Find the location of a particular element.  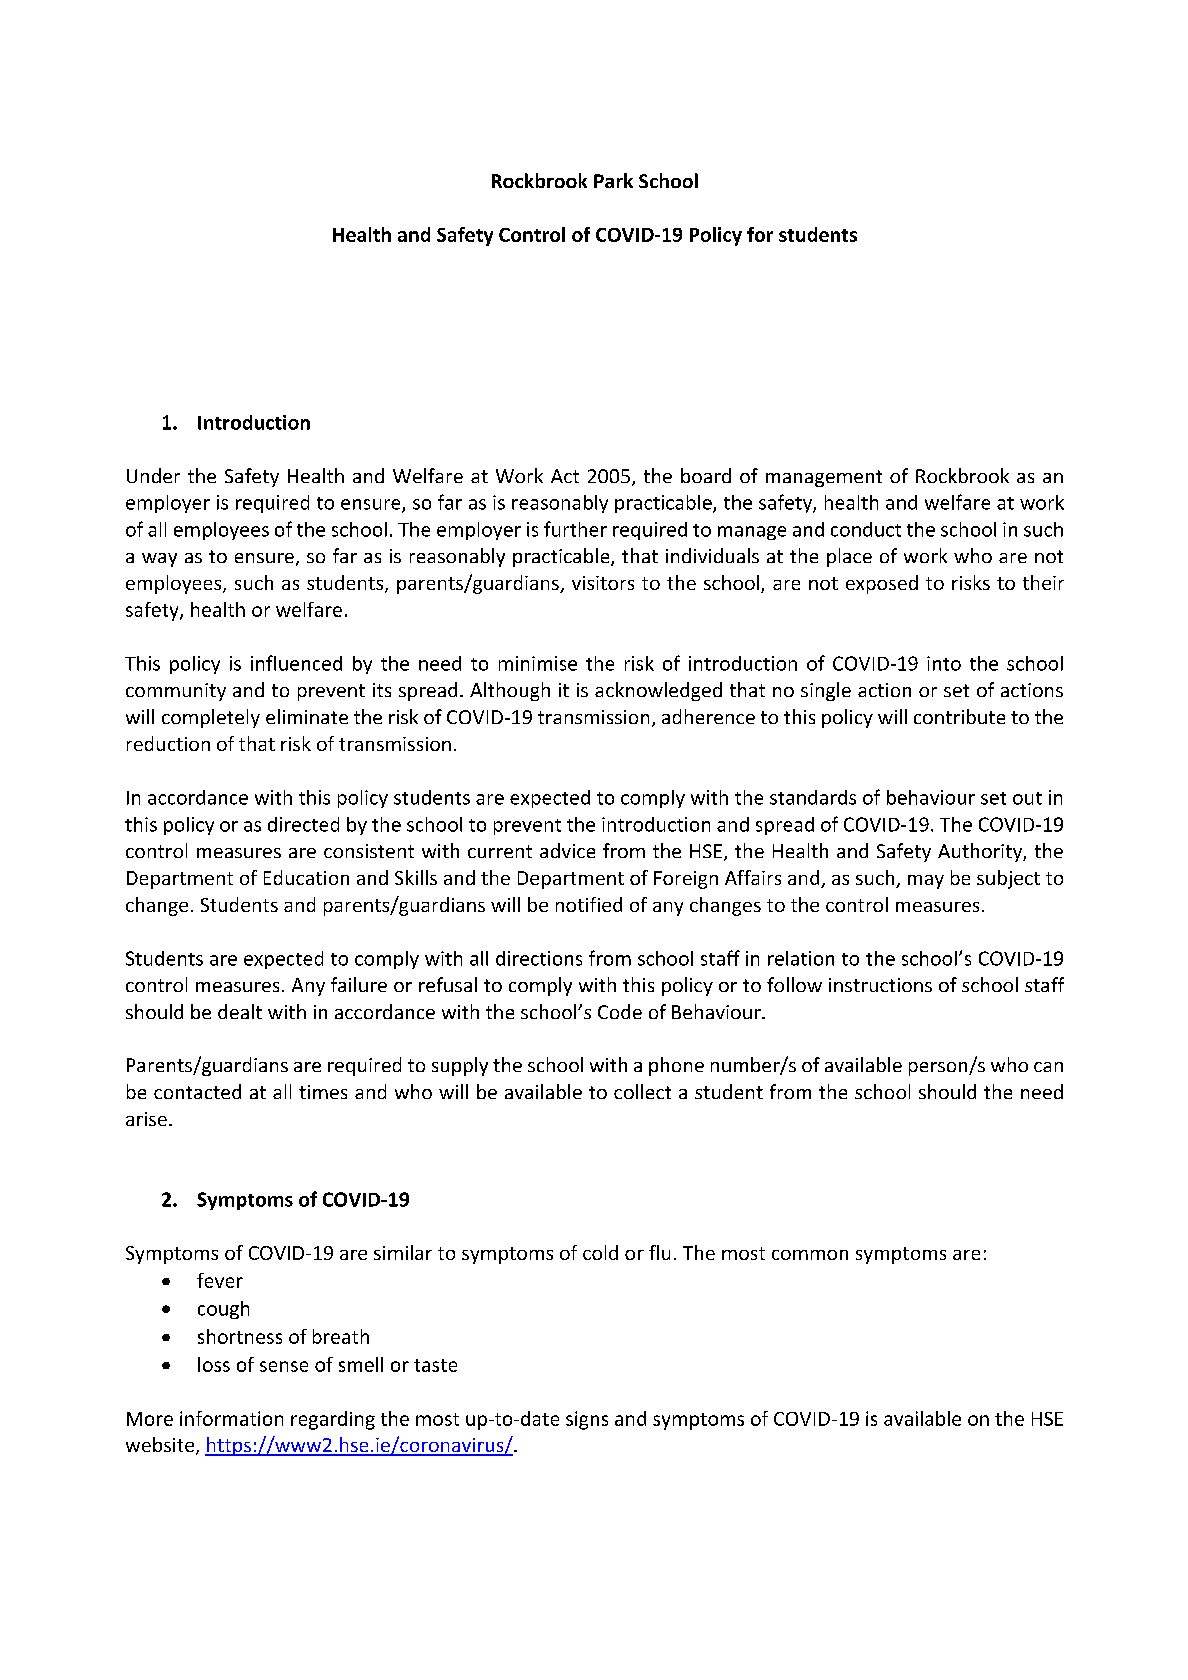

signs is located at coordinates (587, 1420).
